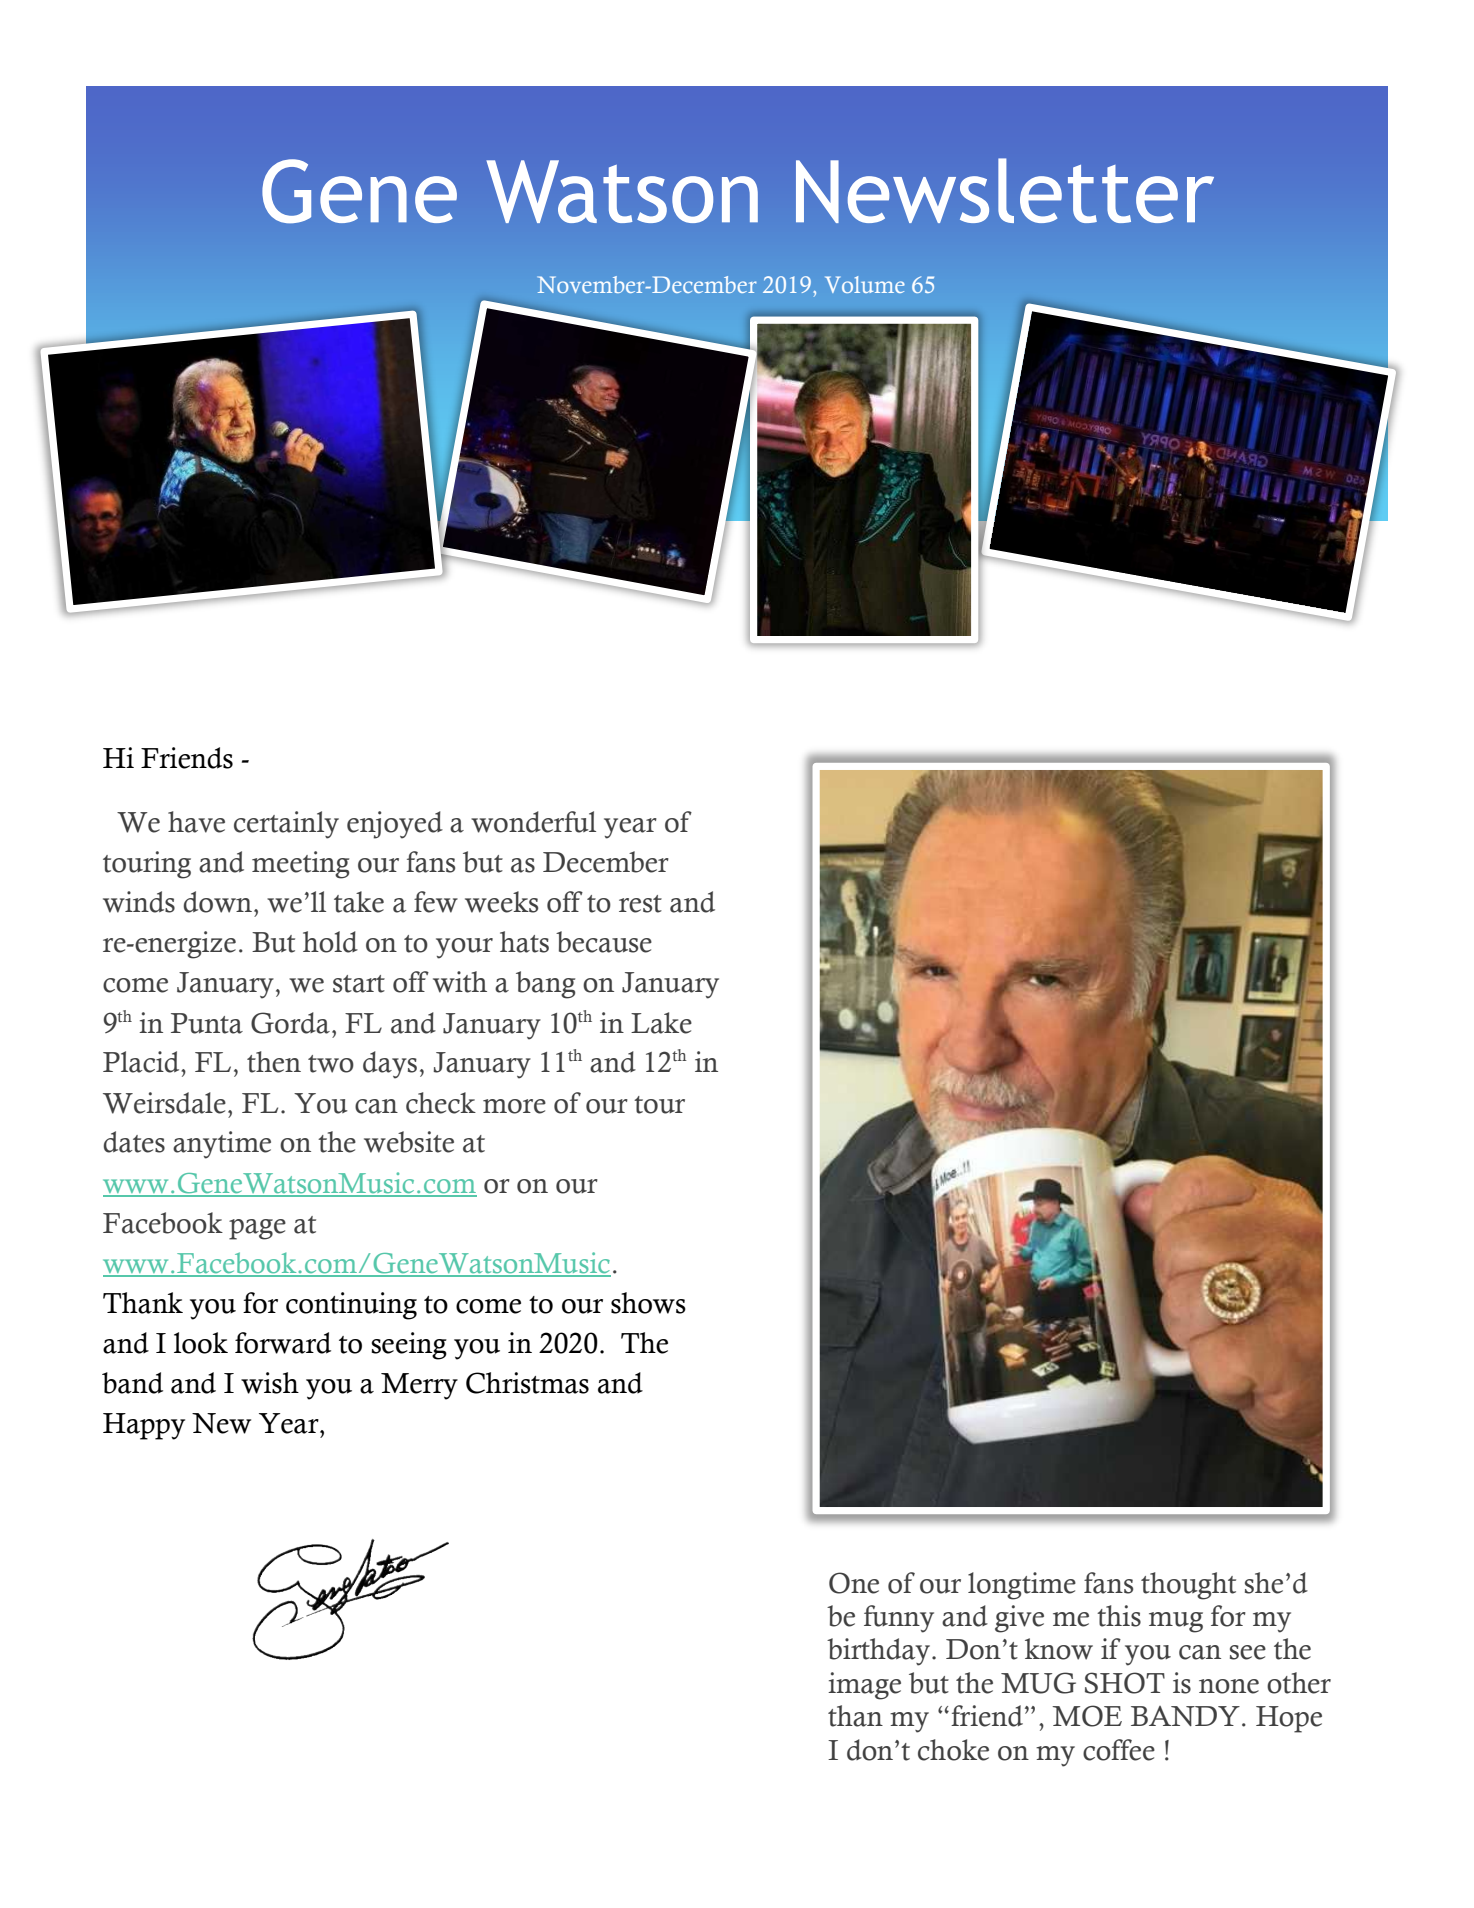 The image size is (1474, 1908). What do you see at coordinates (144, 1426) in the screenshot?
I see `Happy` at bounding box center [144, 1426].
